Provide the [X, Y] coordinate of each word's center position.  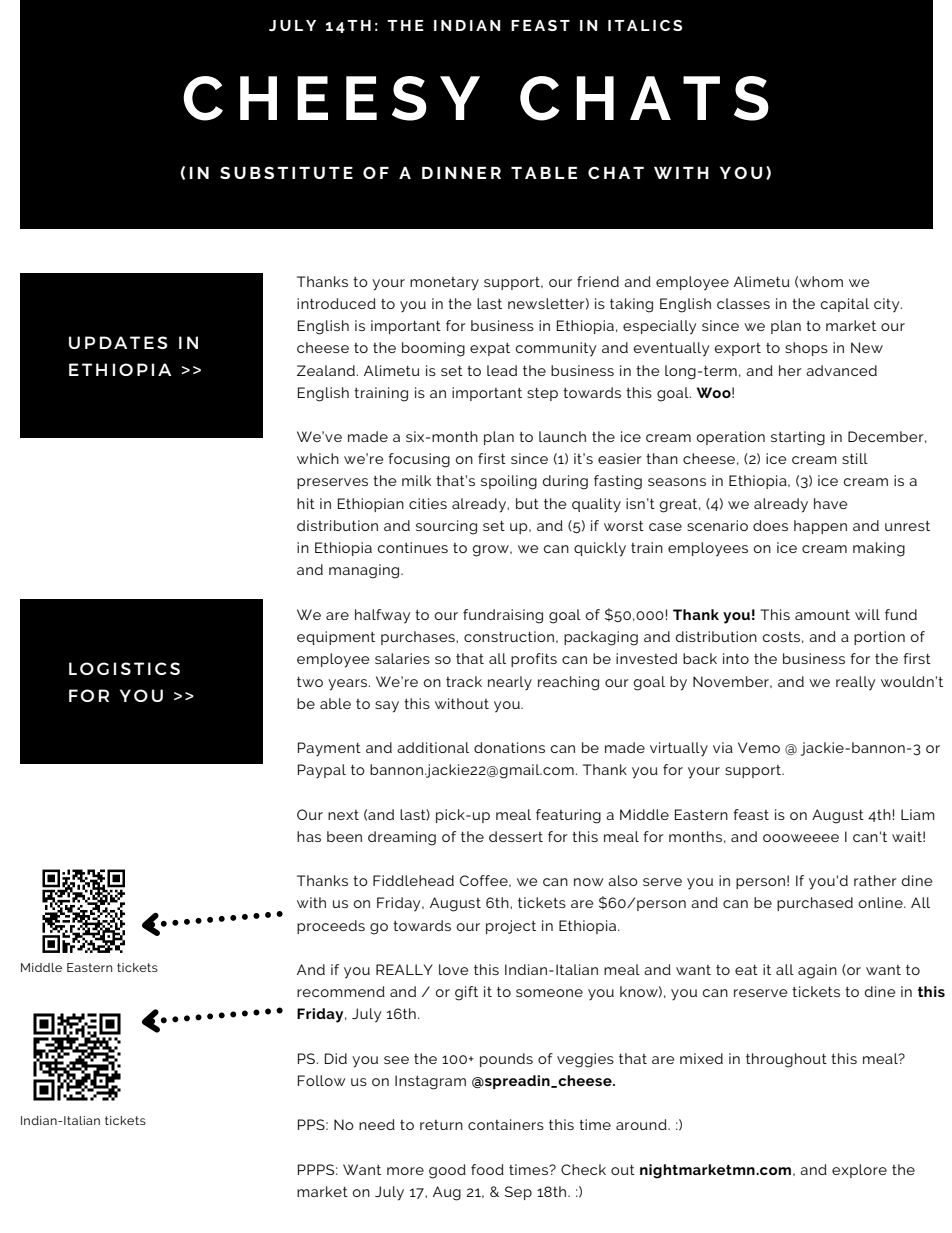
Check [583, 1169]
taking [631, 305]
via [723, 747]
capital [845, 305]
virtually [679, 749]
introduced [336, 303]
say [387, 707]
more [405, 1171]
